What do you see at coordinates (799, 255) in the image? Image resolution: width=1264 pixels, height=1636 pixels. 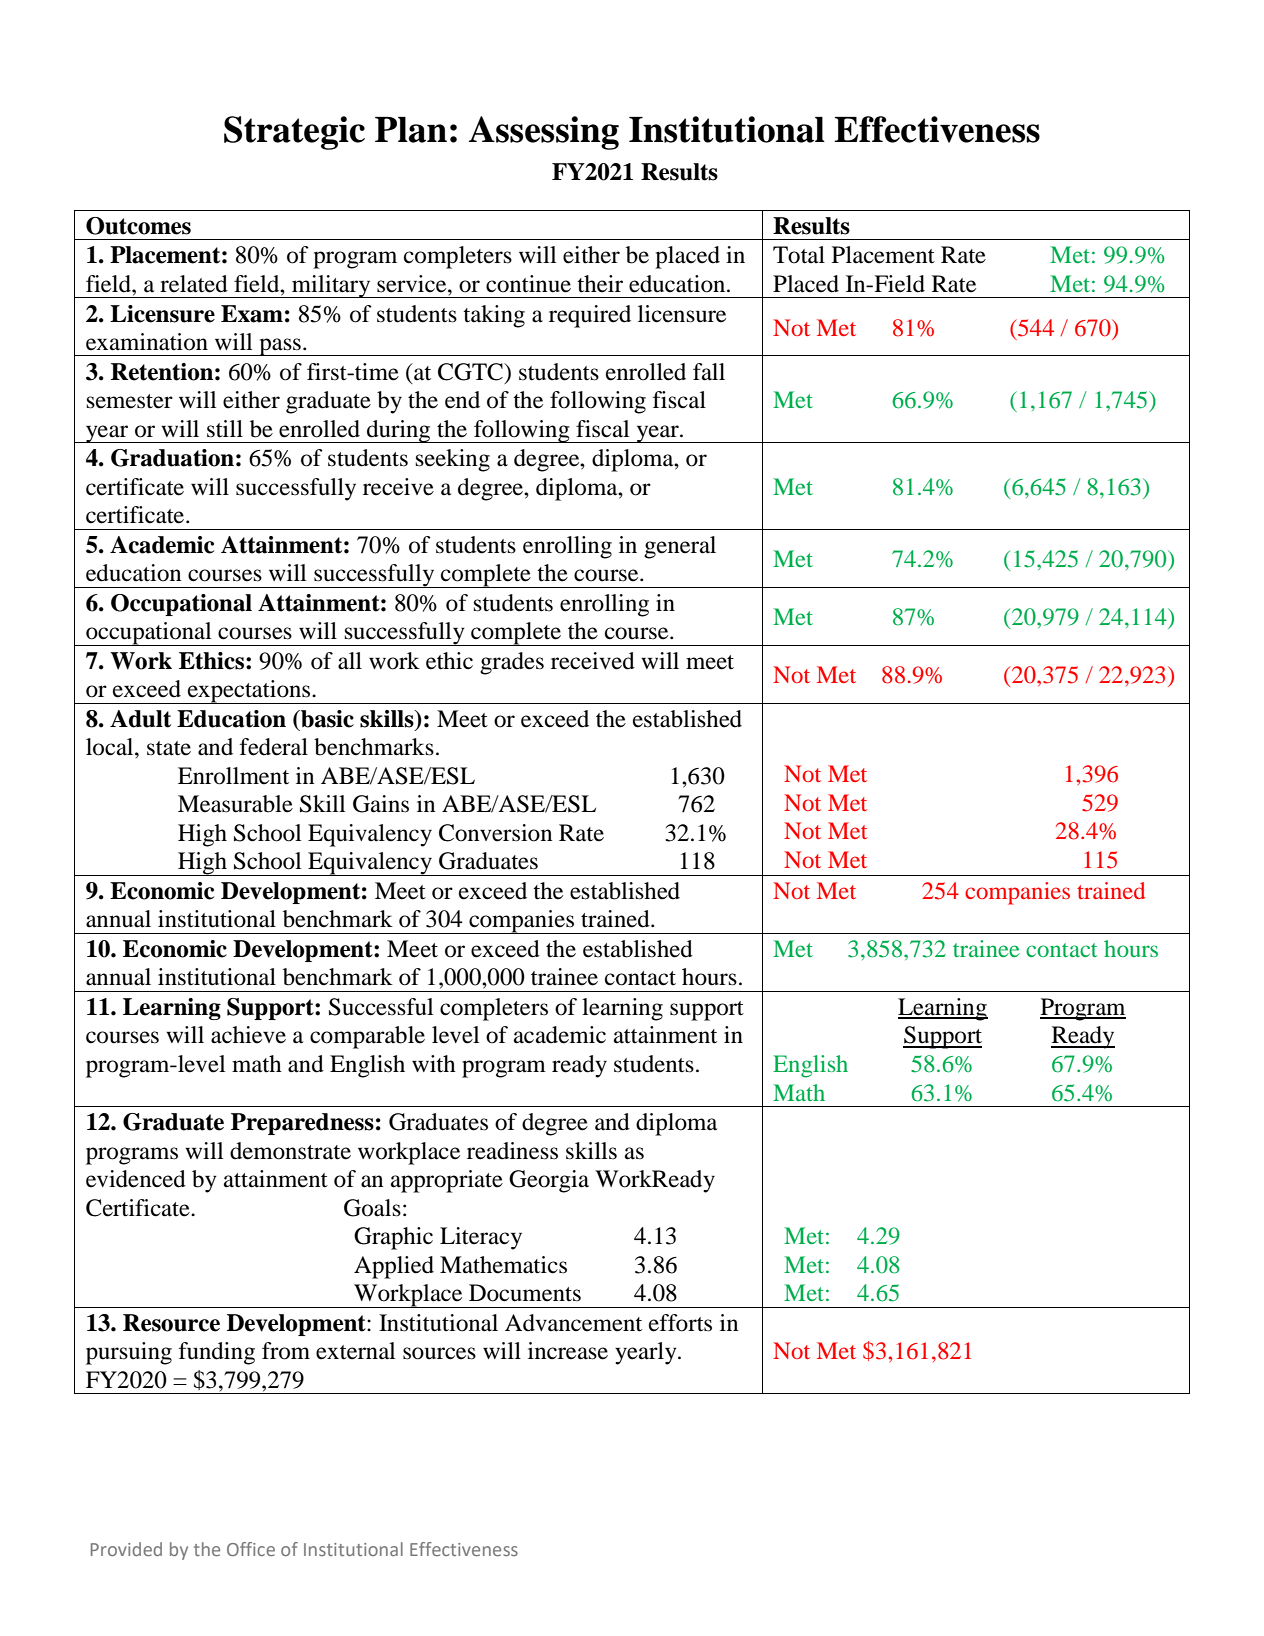 I see `Total` at bounding box center [799, 255].
